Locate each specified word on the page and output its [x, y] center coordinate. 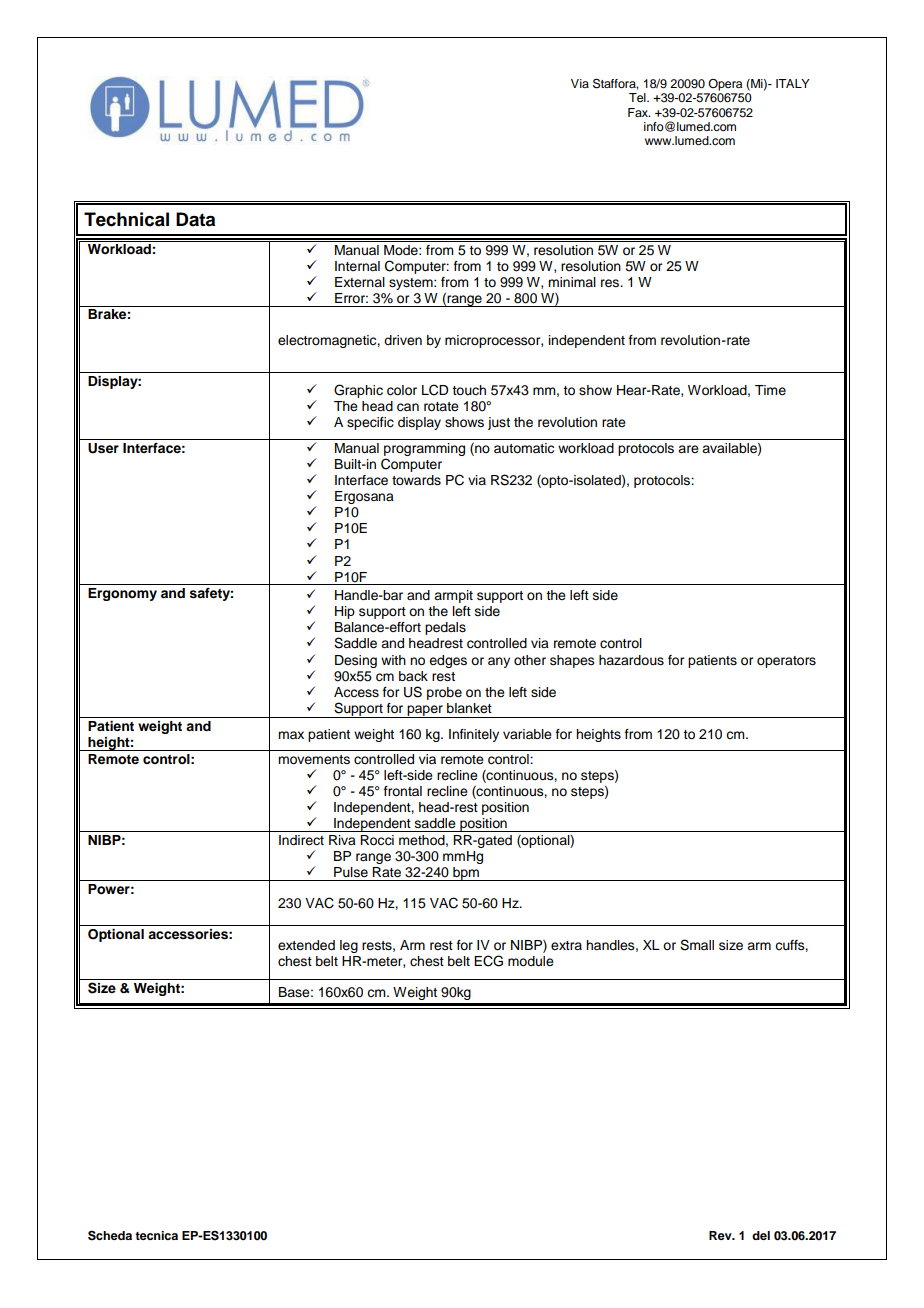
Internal [357, 266]
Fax [639, 112]
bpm [466, 874]
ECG [488, 961]
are [688, 449]
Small [697, 945]
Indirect [301, 840]
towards [416, 480]
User [103, 448]
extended [306, 945]
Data [195, 219]
